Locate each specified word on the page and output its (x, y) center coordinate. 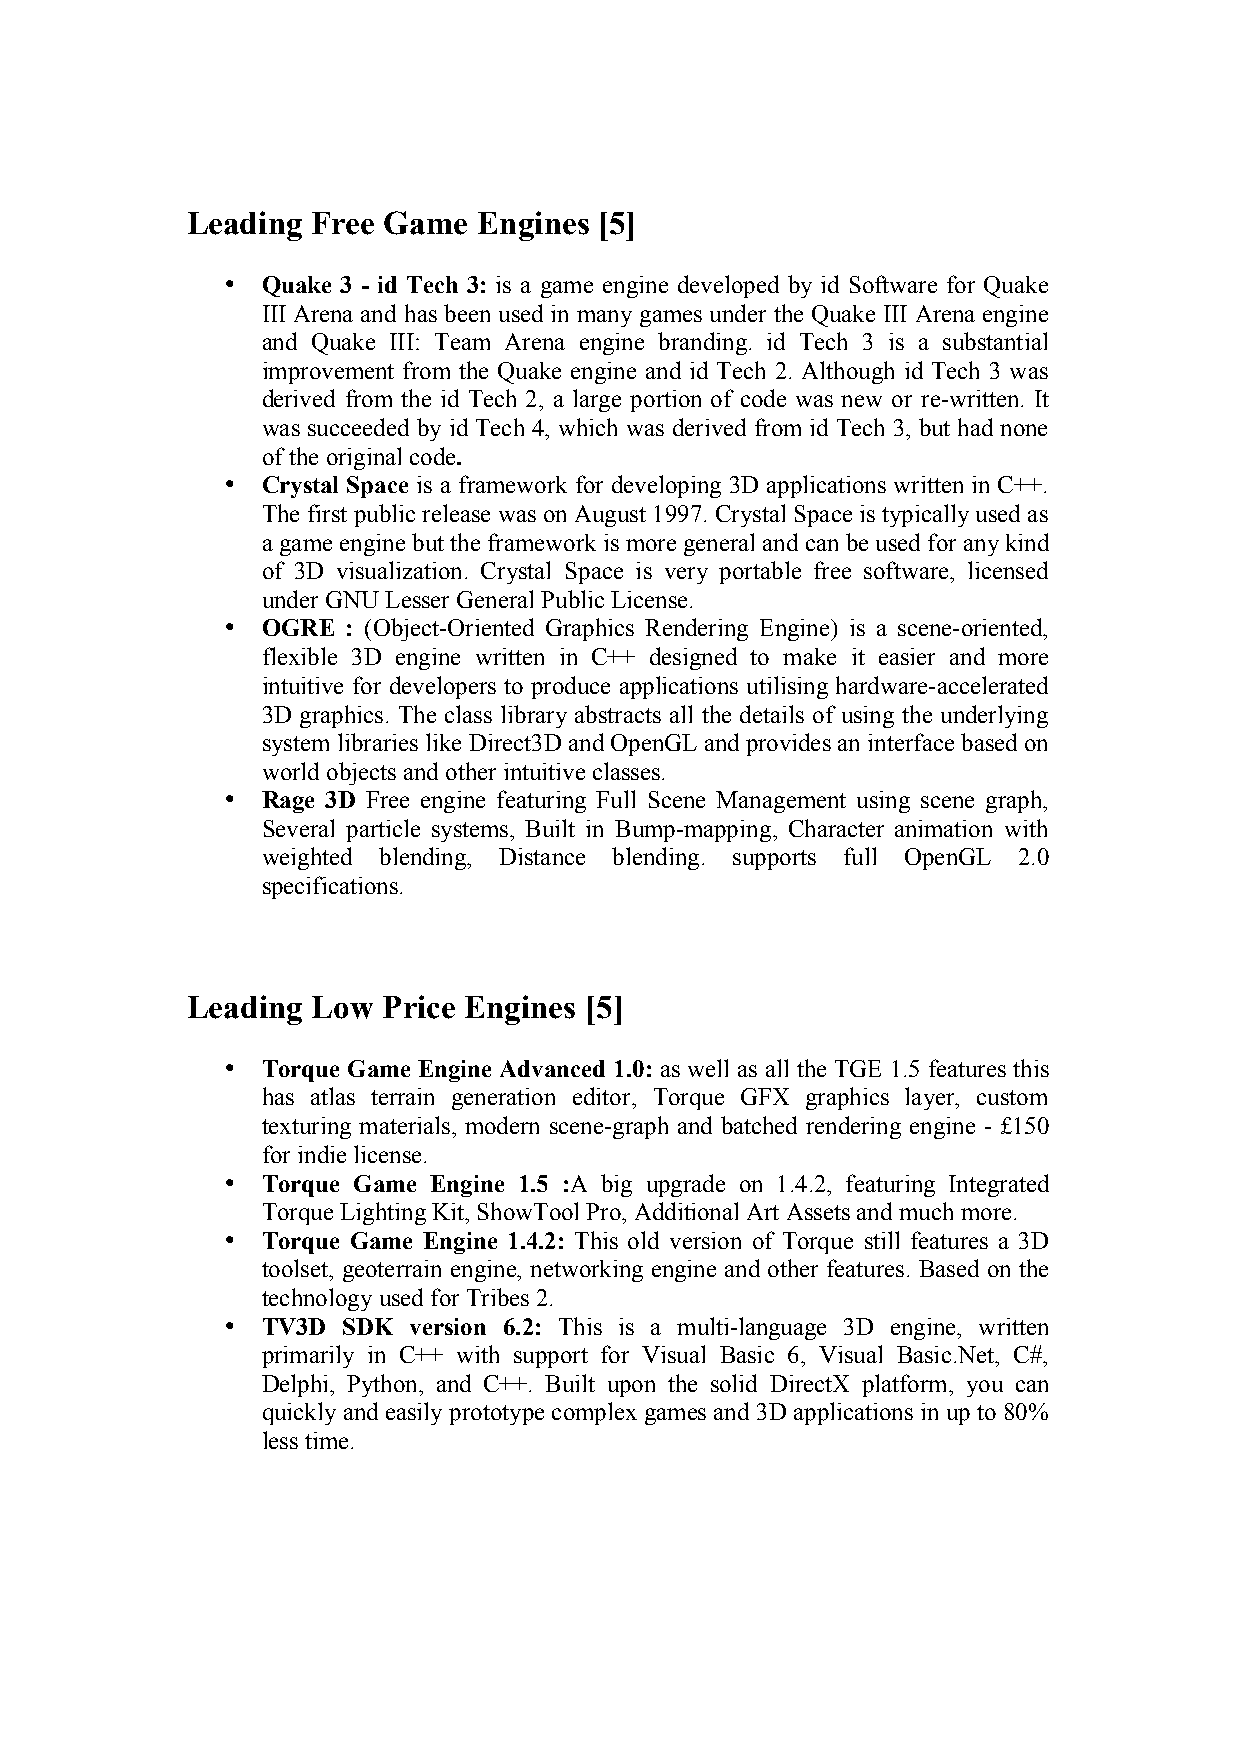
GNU (352, 599)
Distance (542, 856)
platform (906, 1385)
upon (631, 1388)
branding (702, 343)
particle (383, 830)
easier (907, 656)
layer (931, 1098)
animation (943, 828)
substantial (995, 341)
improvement (328, 373)
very (686, 575)
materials (404, 1125)
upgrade (686, 1185)
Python (383, 1385)
